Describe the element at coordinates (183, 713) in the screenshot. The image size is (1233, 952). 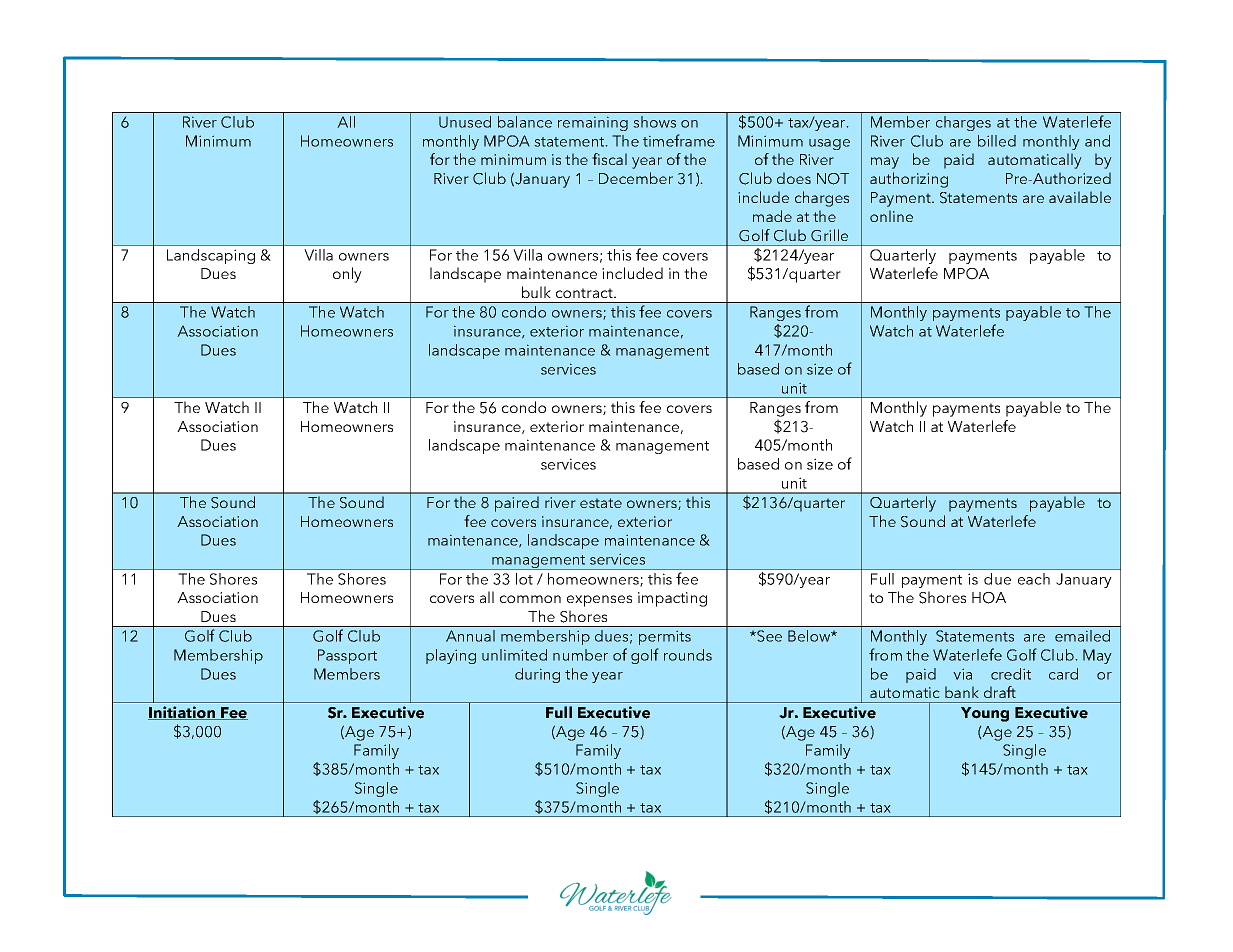
I see `Initiation` at that location.
